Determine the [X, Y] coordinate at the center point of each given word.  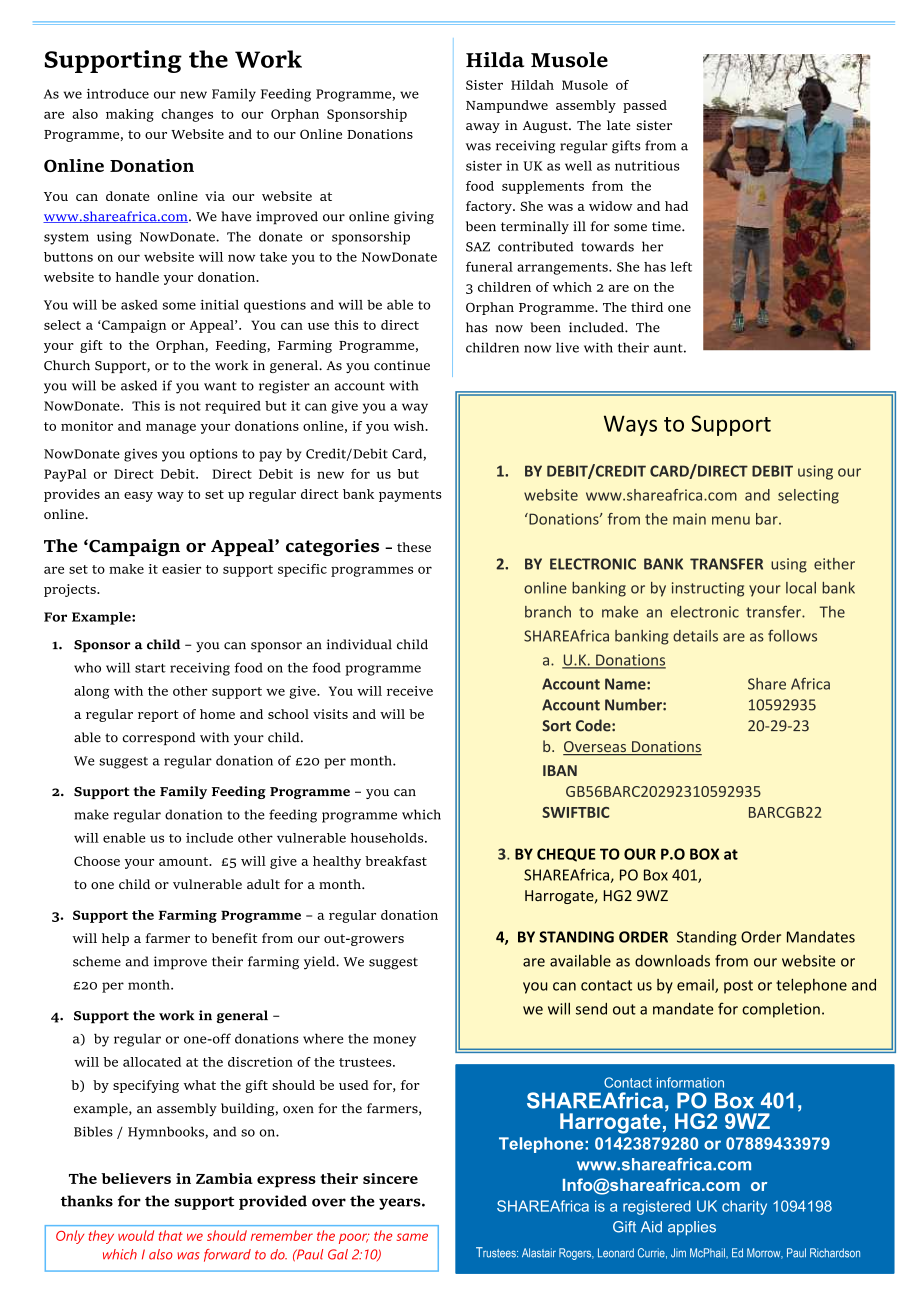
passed [645, 106]
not [190, 406]
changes [187, 115]
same [412, 1237]
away [483, 128]
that [171, 1235]
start [150, 668]
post [738, 987]
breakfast [396, 861]
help [115, 939]
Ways [630, 425]
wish [410, 426]
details [695, 636]
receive [410, 691]
